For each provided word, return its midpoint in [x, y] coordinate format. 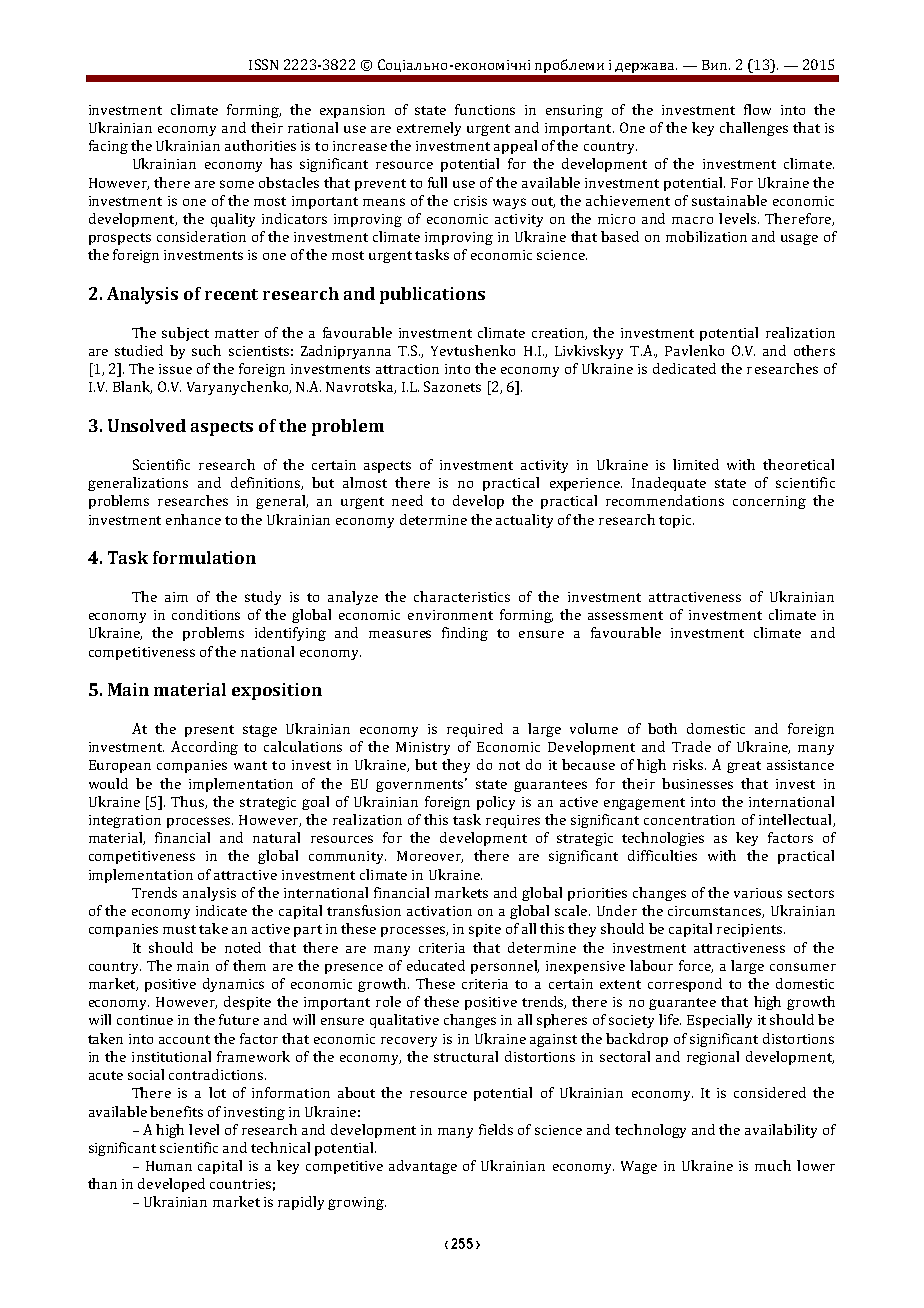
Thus [188, 802]
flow [757, 109]
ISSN [263, 64]
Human [169, 1166]
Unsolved [147, 425]
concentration [689, 820]
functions [485, 109]
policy [496, 803]
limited [696, 464]
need [407, 500]
